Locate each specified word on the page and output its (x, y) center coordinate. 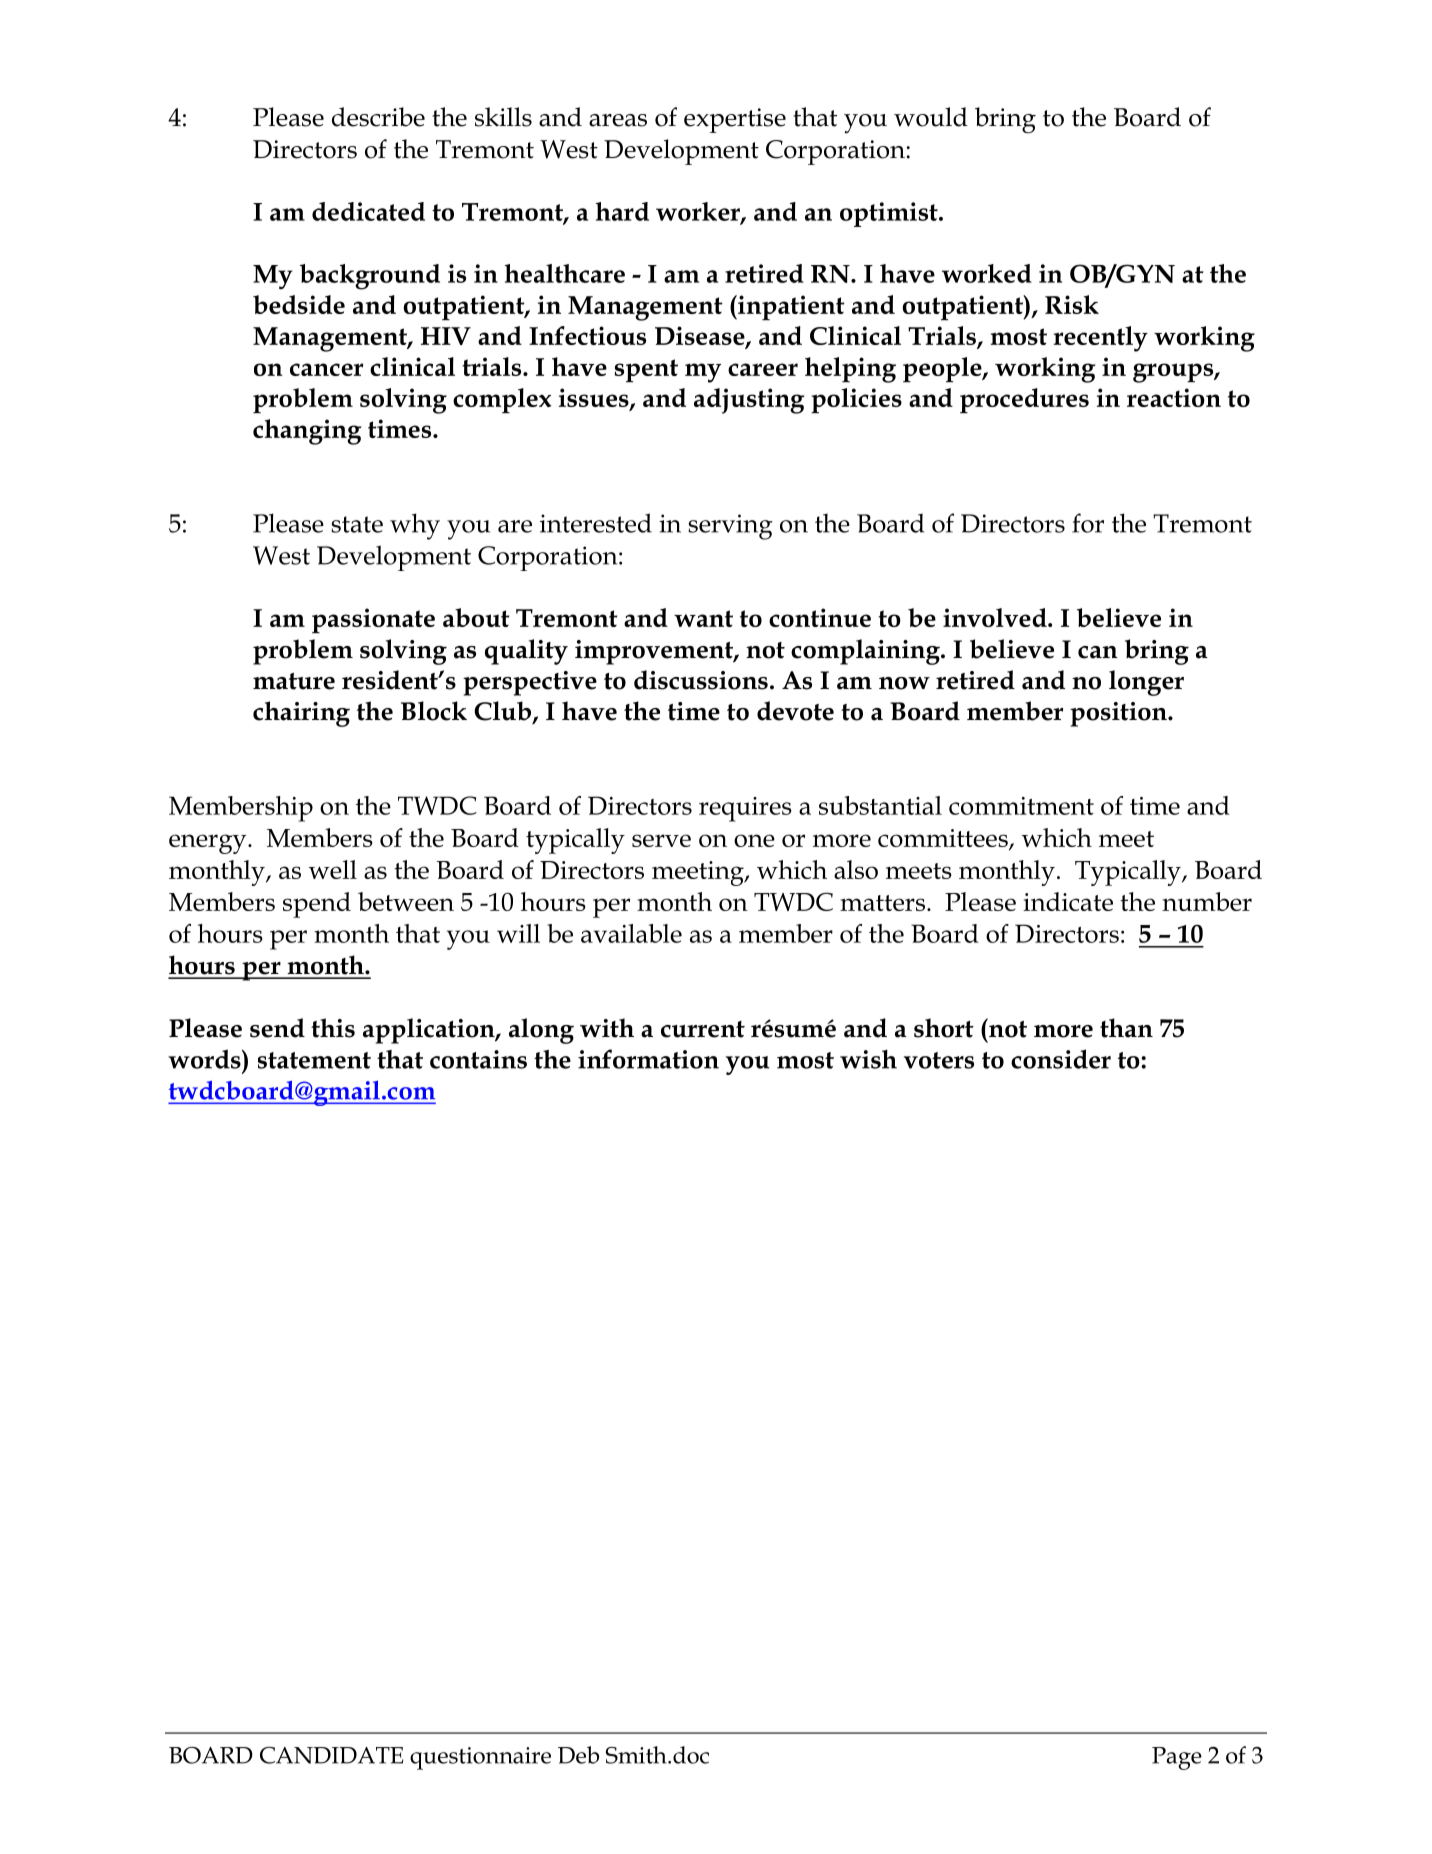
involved (996, 617)
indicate (1068, 901)
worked (987, 273)
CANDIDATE (331, 1755)
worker (699, 212)
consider (1061, 1059)
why (415, 526)
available (631, 933)
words (205, 1059)
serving (730, 527)
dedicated (368, 211)
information (648, 1059)
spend (317, 905)
